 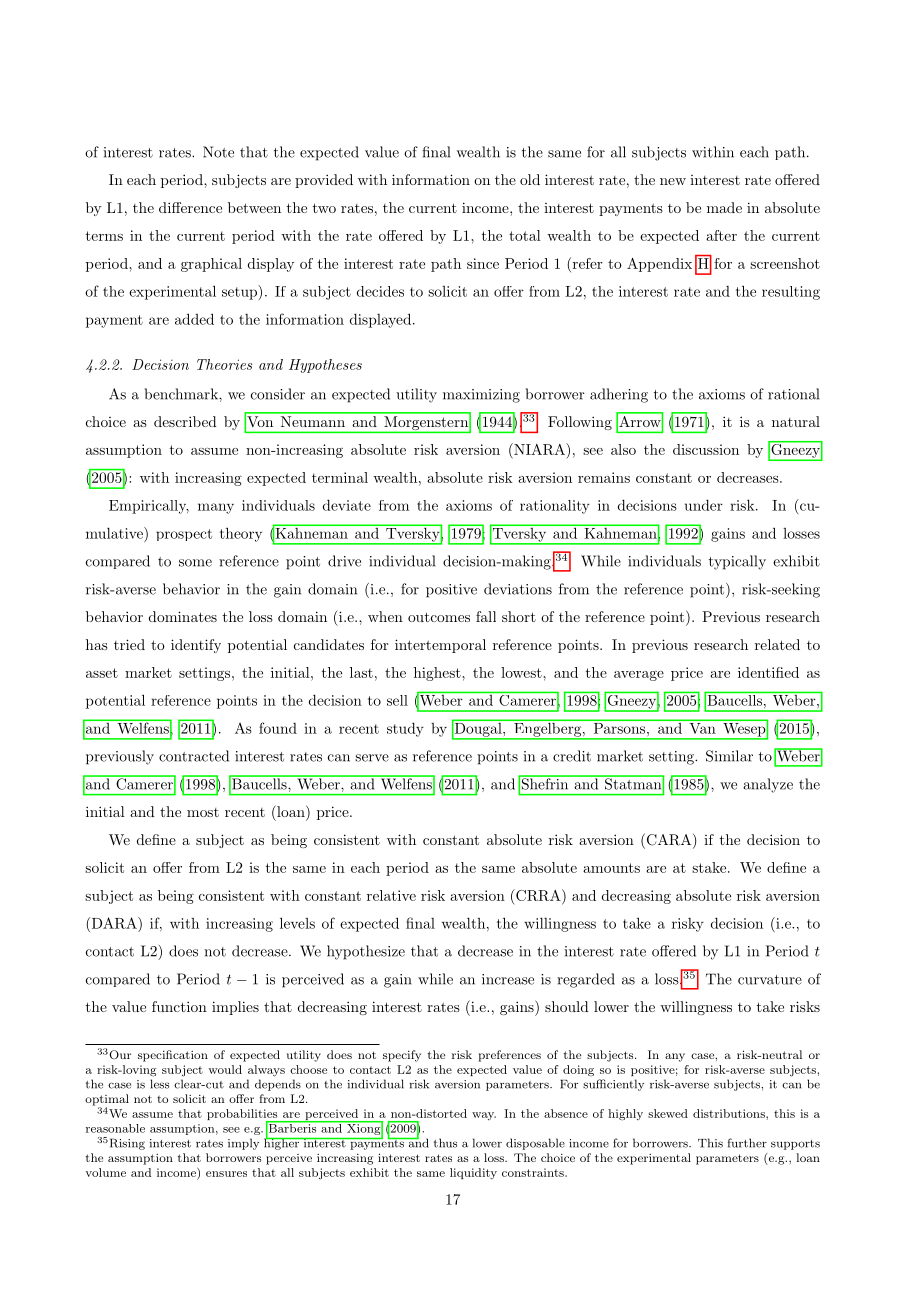 I want to click on old, so click(x=530, y=179).
